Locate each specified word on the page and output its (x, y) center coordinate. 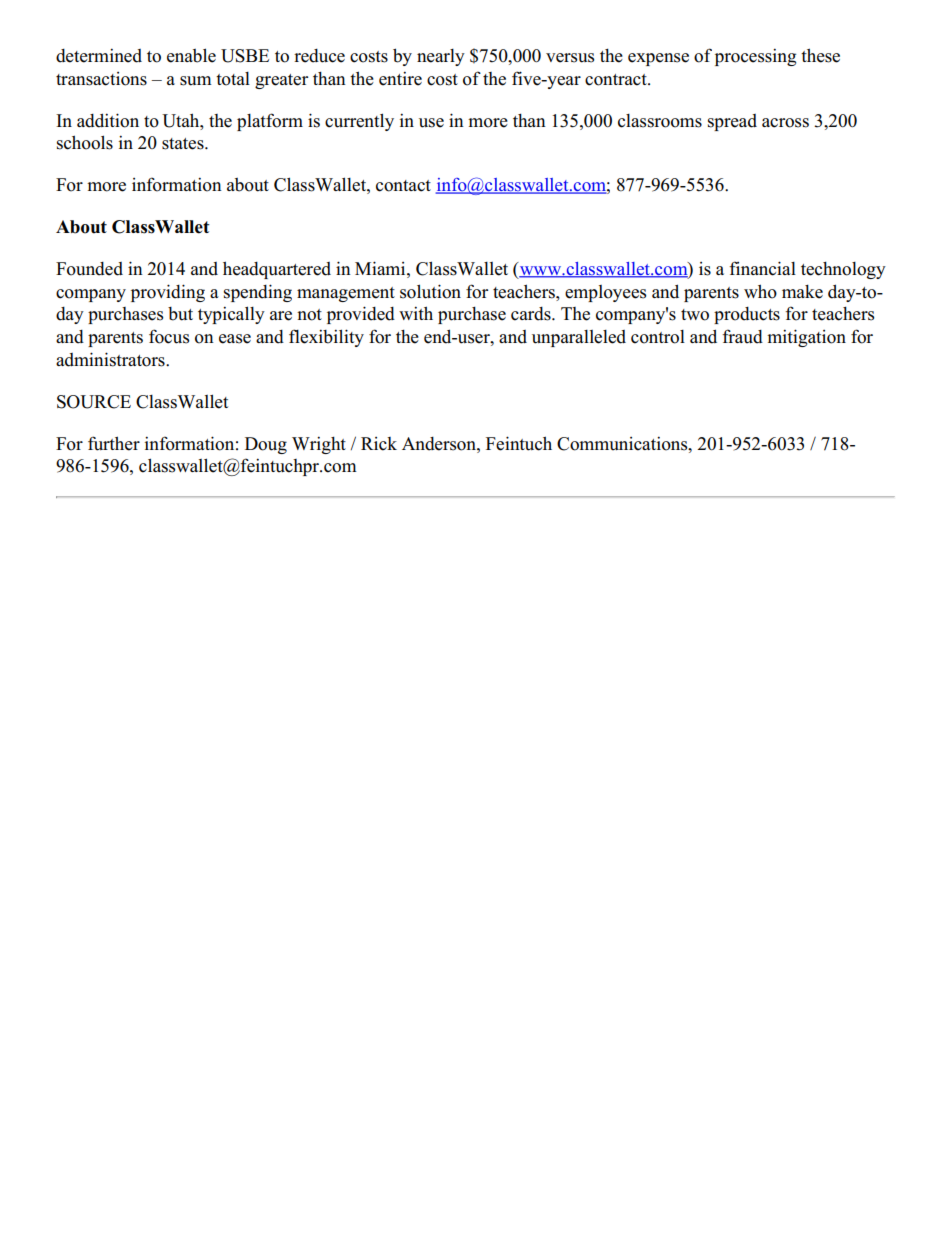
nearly (441, 57)
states (184, 144)
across (785, 123)
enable (191, 55)
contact (403, 186)
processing (755, 57)
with (416, 313)
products (747, 315)
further (114, 443)
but (180, 314)
